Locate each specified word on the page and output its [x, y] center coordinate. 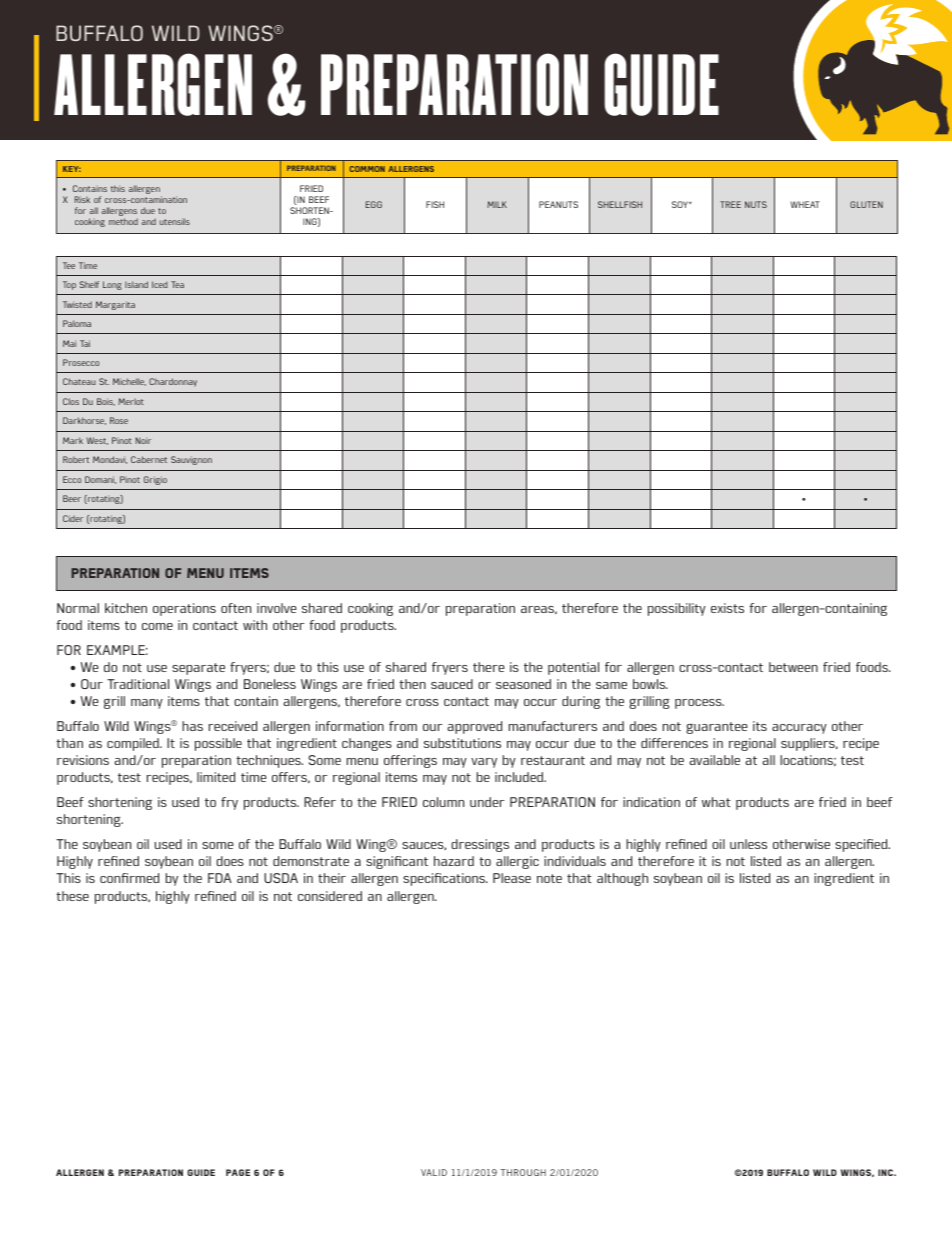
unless [748, 844]
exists [727, 608]
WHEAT [805, 204]
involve [277, 608]
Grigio [155, 480]
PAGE [238, 1172]
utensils [175, 221]
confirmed [130, 878]
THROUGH [523, 1172]
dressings [480, 845]
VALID [434, 1172]
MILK [497, 204]
